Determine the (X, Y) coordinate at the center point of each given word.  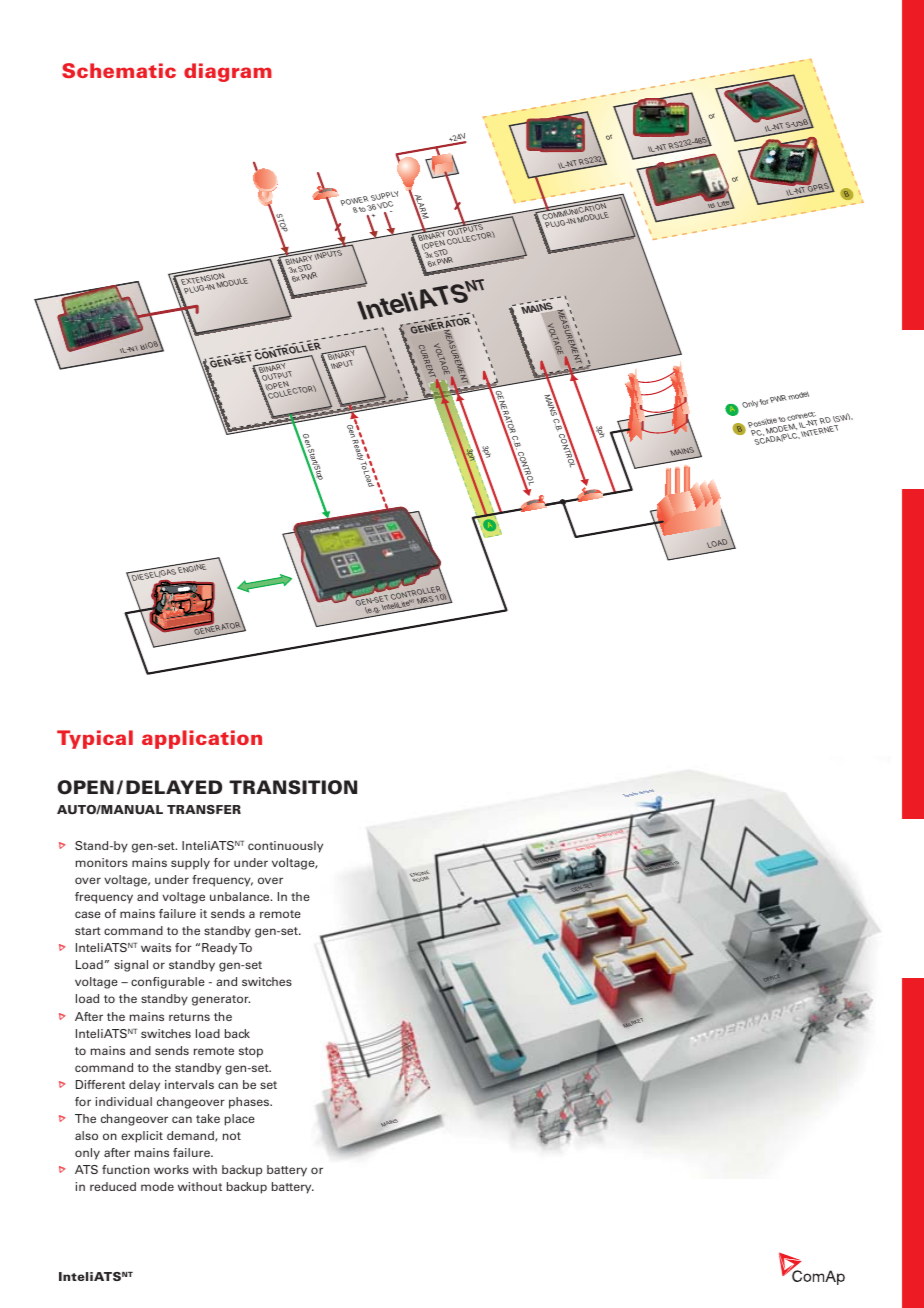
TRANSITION (293, 787)
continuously (285, 847)
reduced (113, 1186)
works (171, 1169)
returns (189, 1017)
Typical (95, 739)
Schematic (119, 70)
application (202, 739)
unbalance (241, 896)
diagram (228, 72)
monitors (102, 862)
